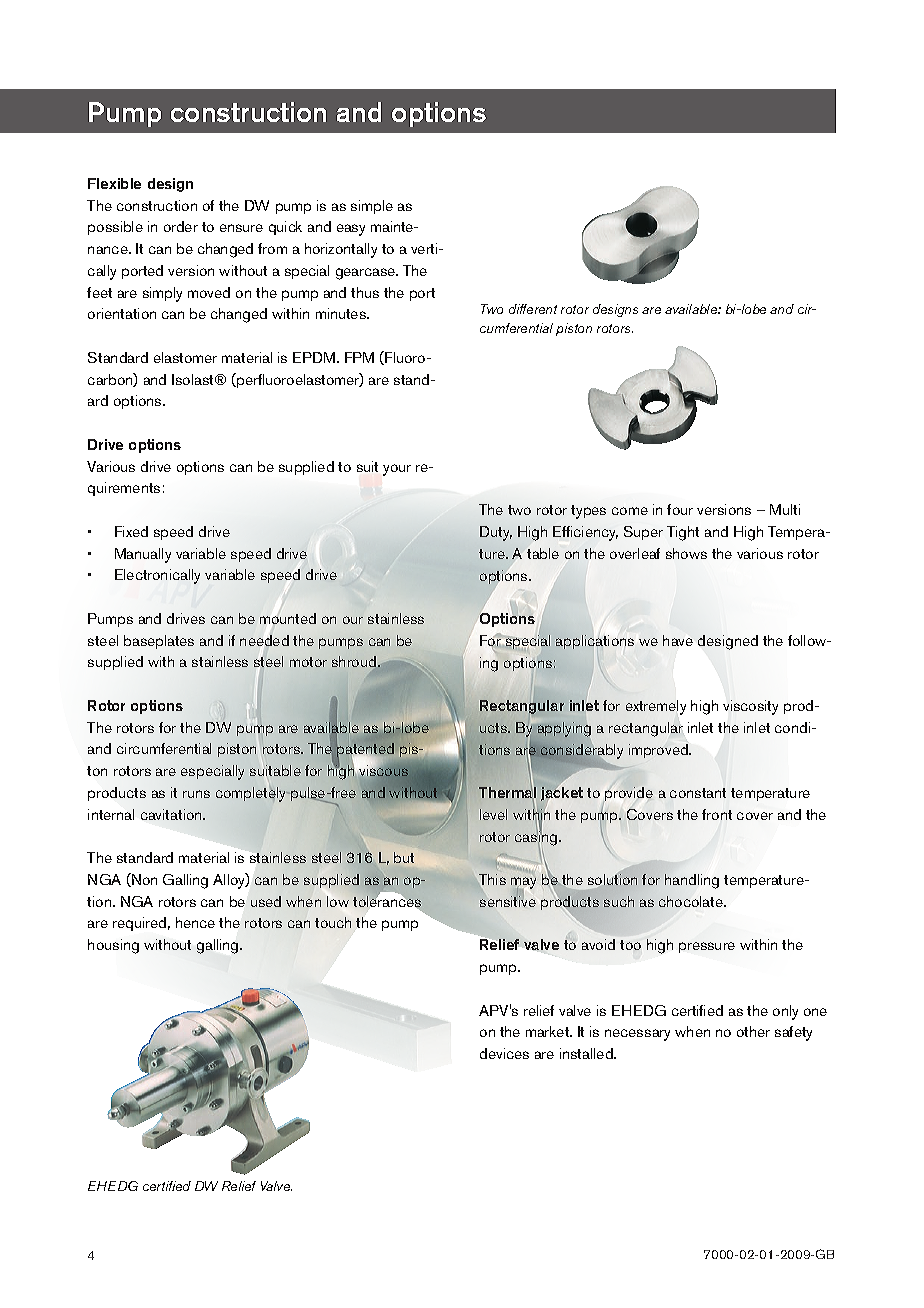  What do you see at coordinates (397, 470) in the screenshot?
I see `your` at bounding box center [397, 470].
